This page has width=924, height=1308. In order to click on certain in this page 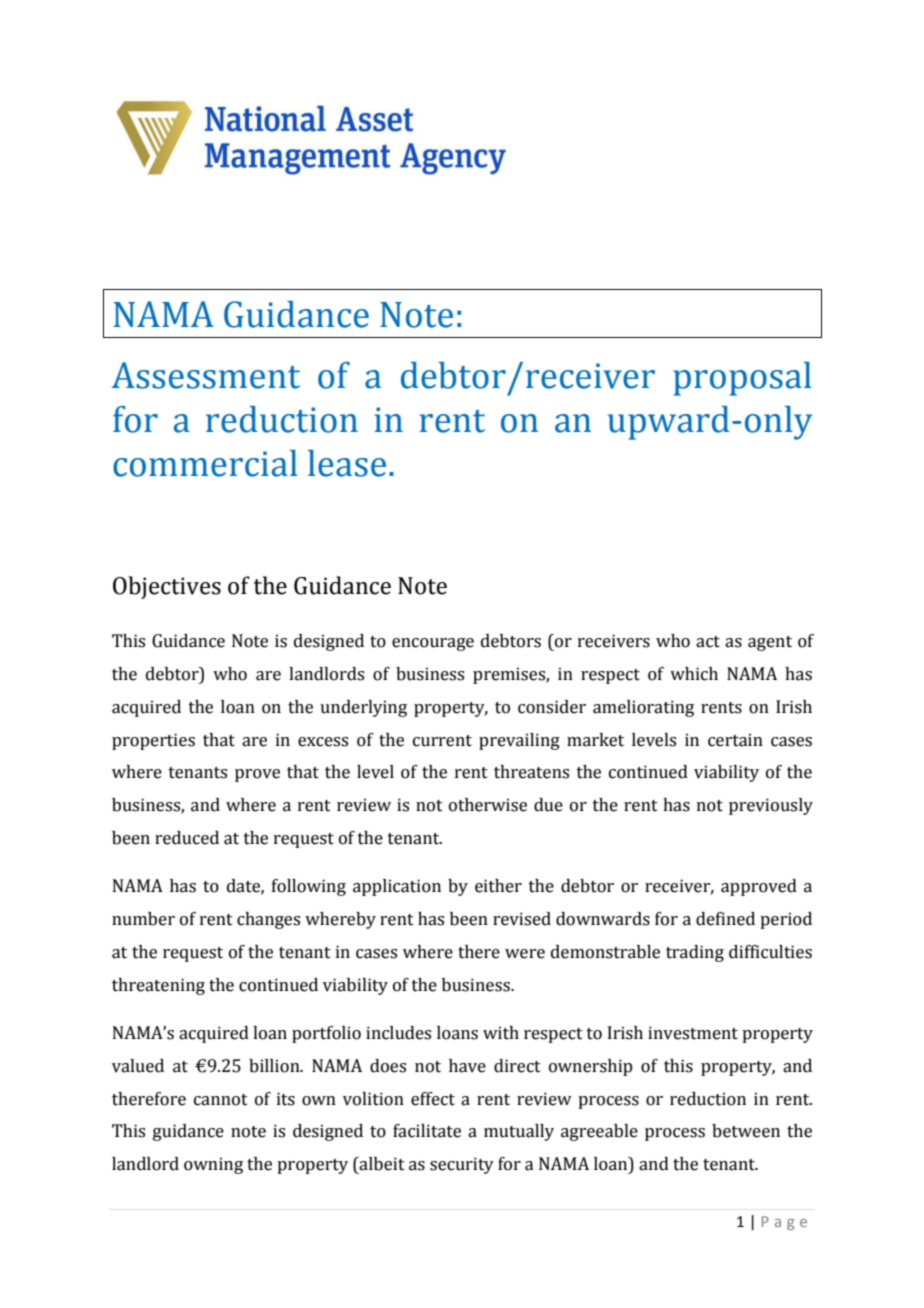, I will do `click(735, 740)`.
